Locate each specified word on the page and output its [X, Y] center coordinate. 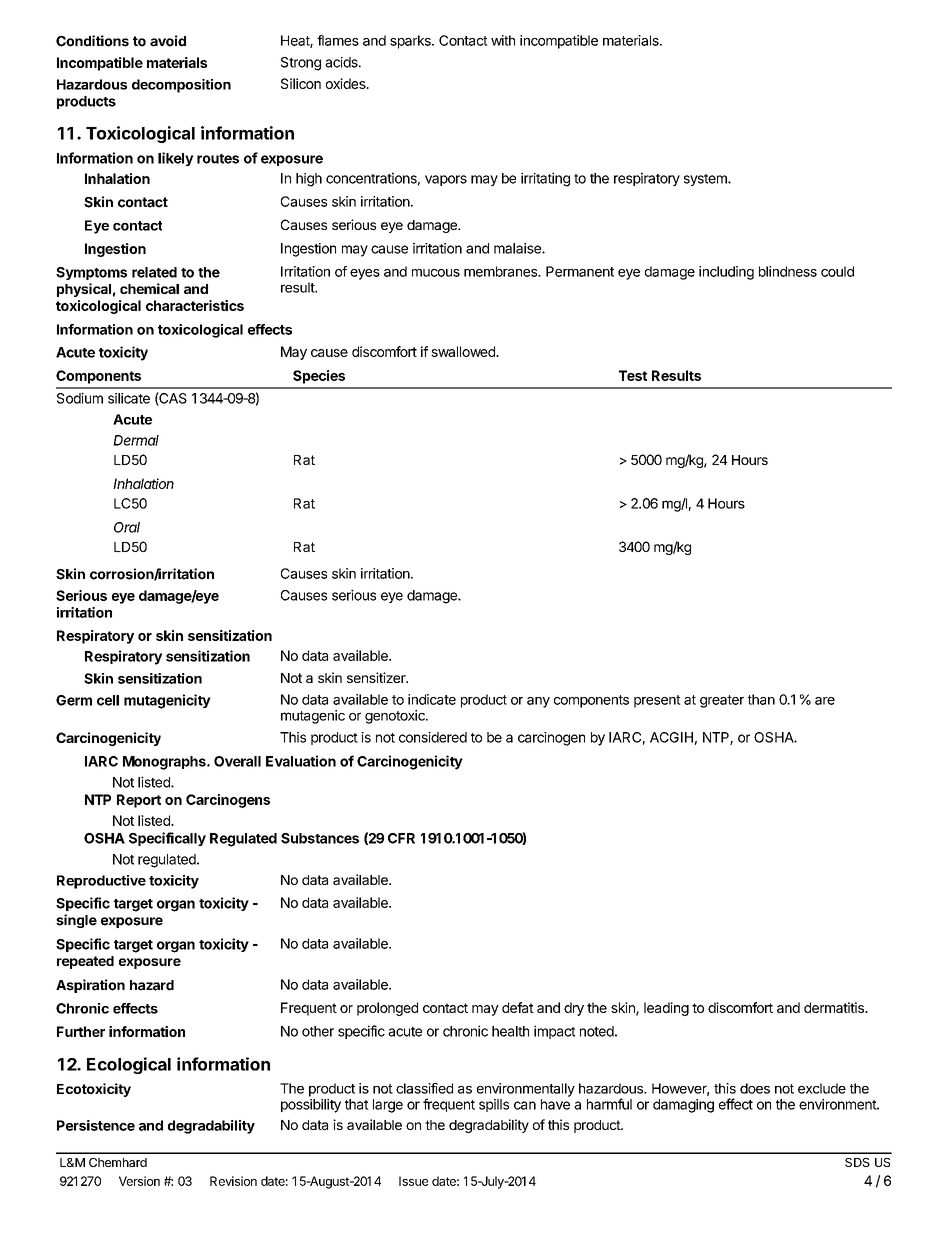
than [761, 699]
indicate [432, 699]
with [503, 40]
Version [139, 1181]
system [706, 180]
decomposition [181, 86]
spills [494, 1105]
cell [108, 700]
